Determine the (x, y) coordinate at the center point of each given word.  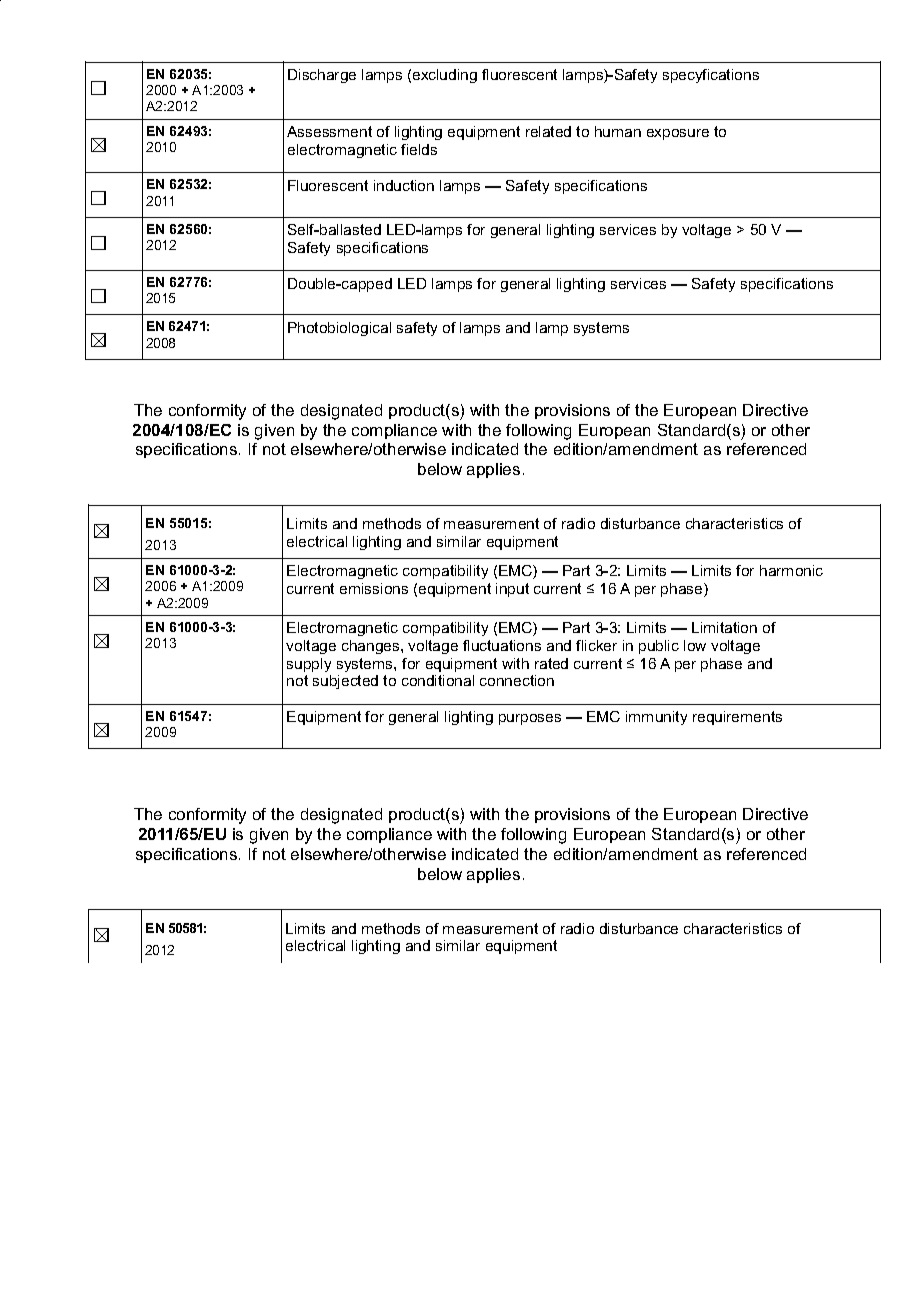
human (618, 131)
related (548, 131)
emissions (374, 588)
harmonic (791, 570)
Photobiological (339, 329)
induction (404, 185)
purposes (530, 719)
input (512, 590)
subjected (345, 682)
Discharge (322, 76)
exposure (678, 134)
